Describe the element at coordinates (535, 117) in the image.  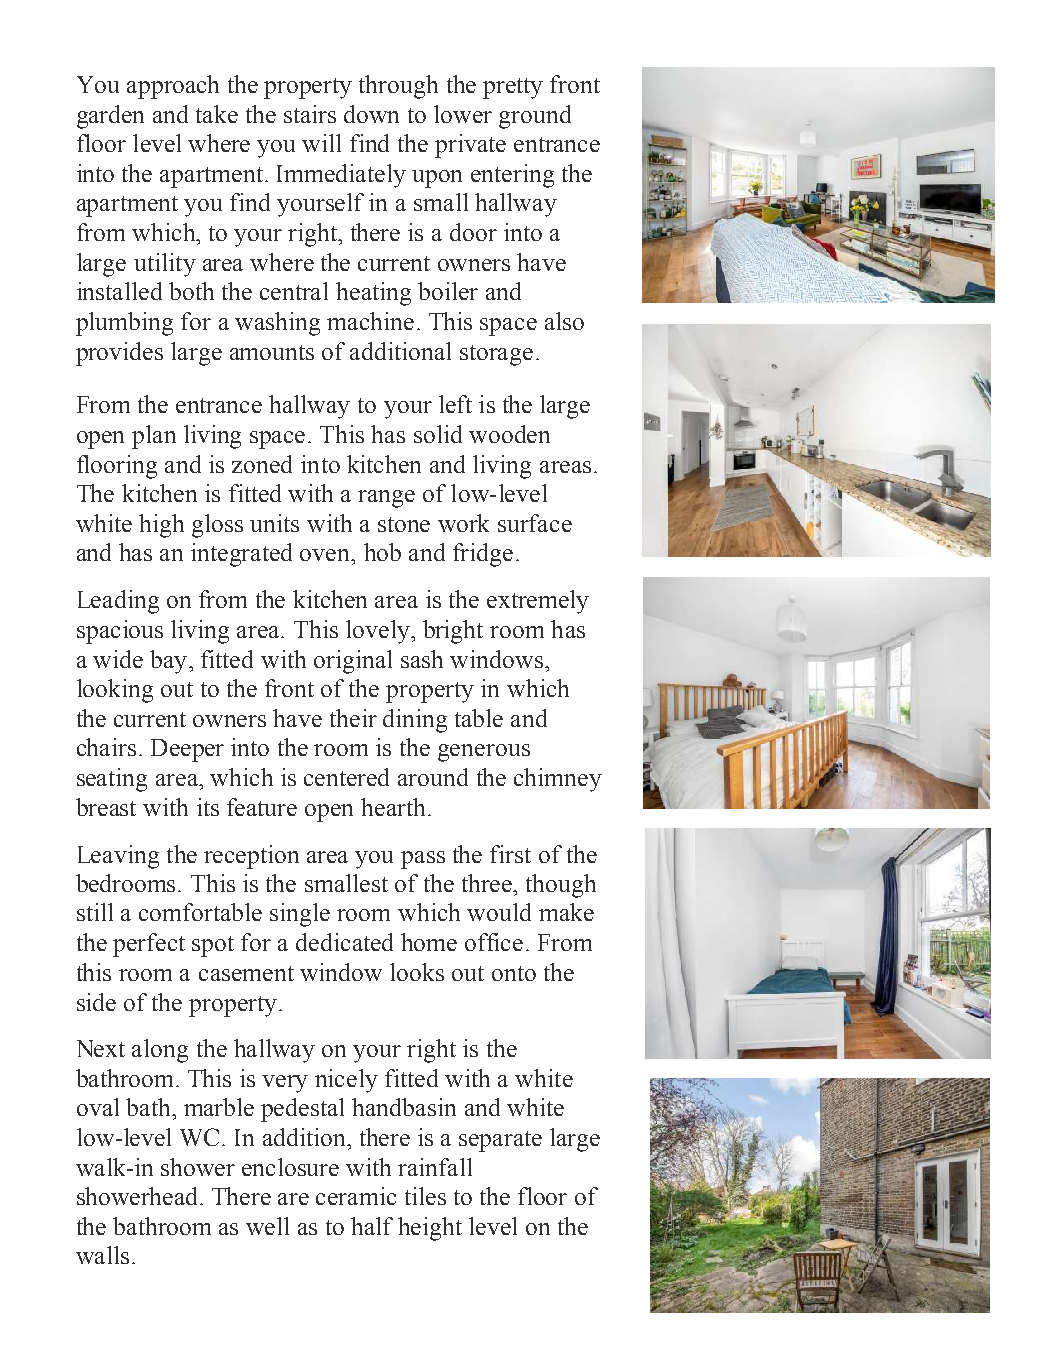
I see `ground` at that location.
